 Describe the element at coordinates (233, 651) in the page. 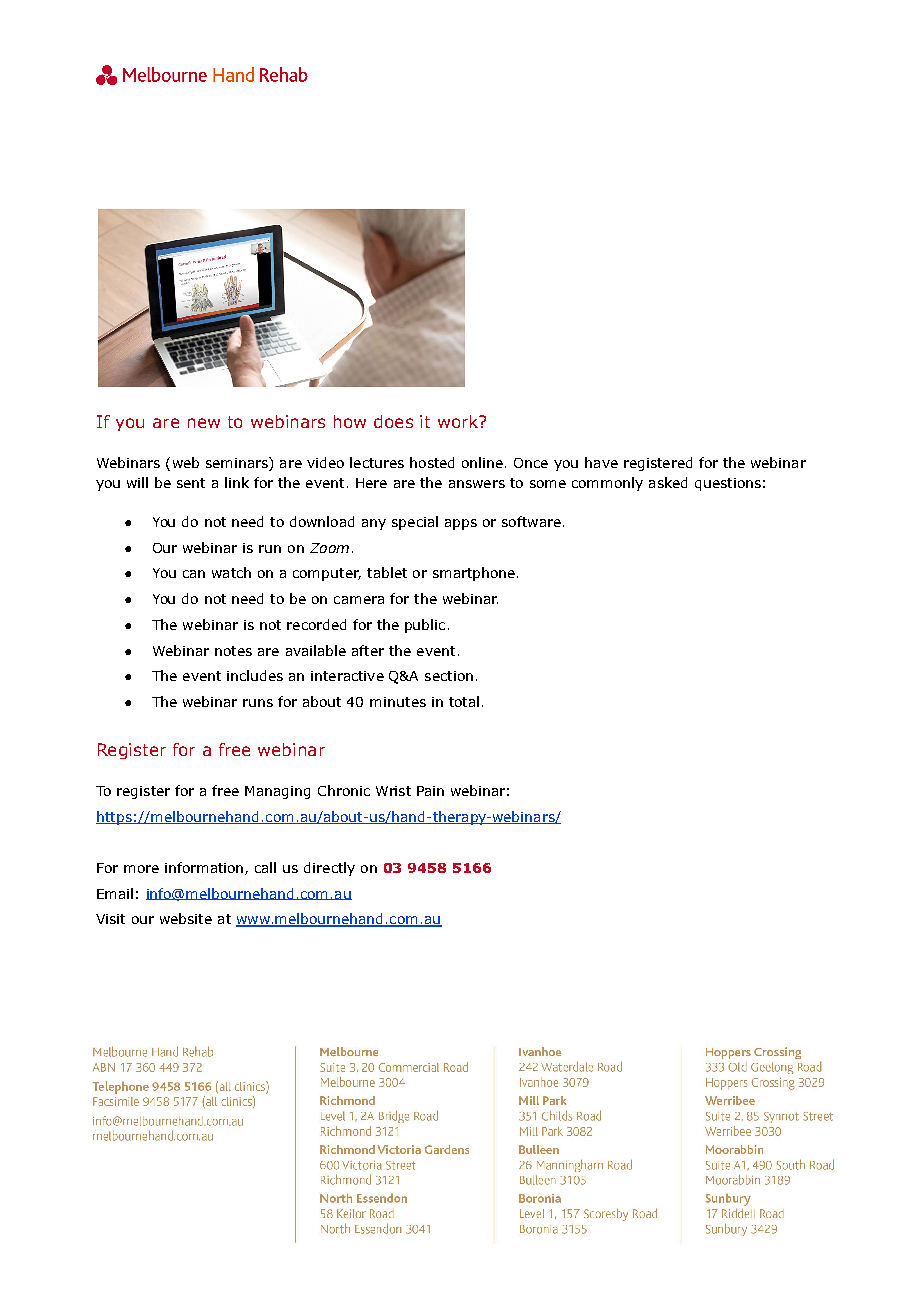

I see `notes` at that location.
